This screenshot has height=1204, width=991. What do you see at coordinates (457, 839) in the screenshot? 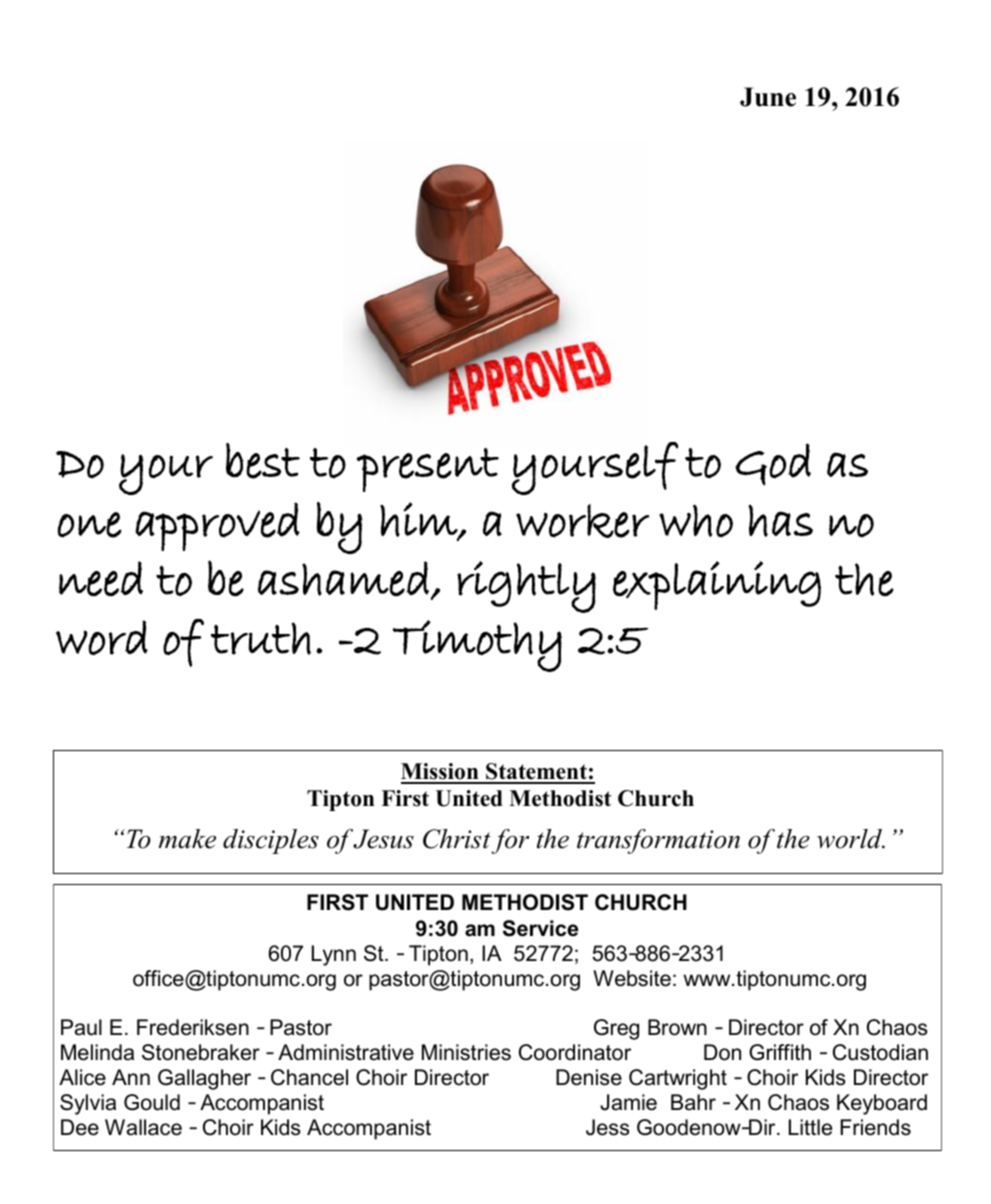
I see `Christ` at bounding box center [457, 839].
